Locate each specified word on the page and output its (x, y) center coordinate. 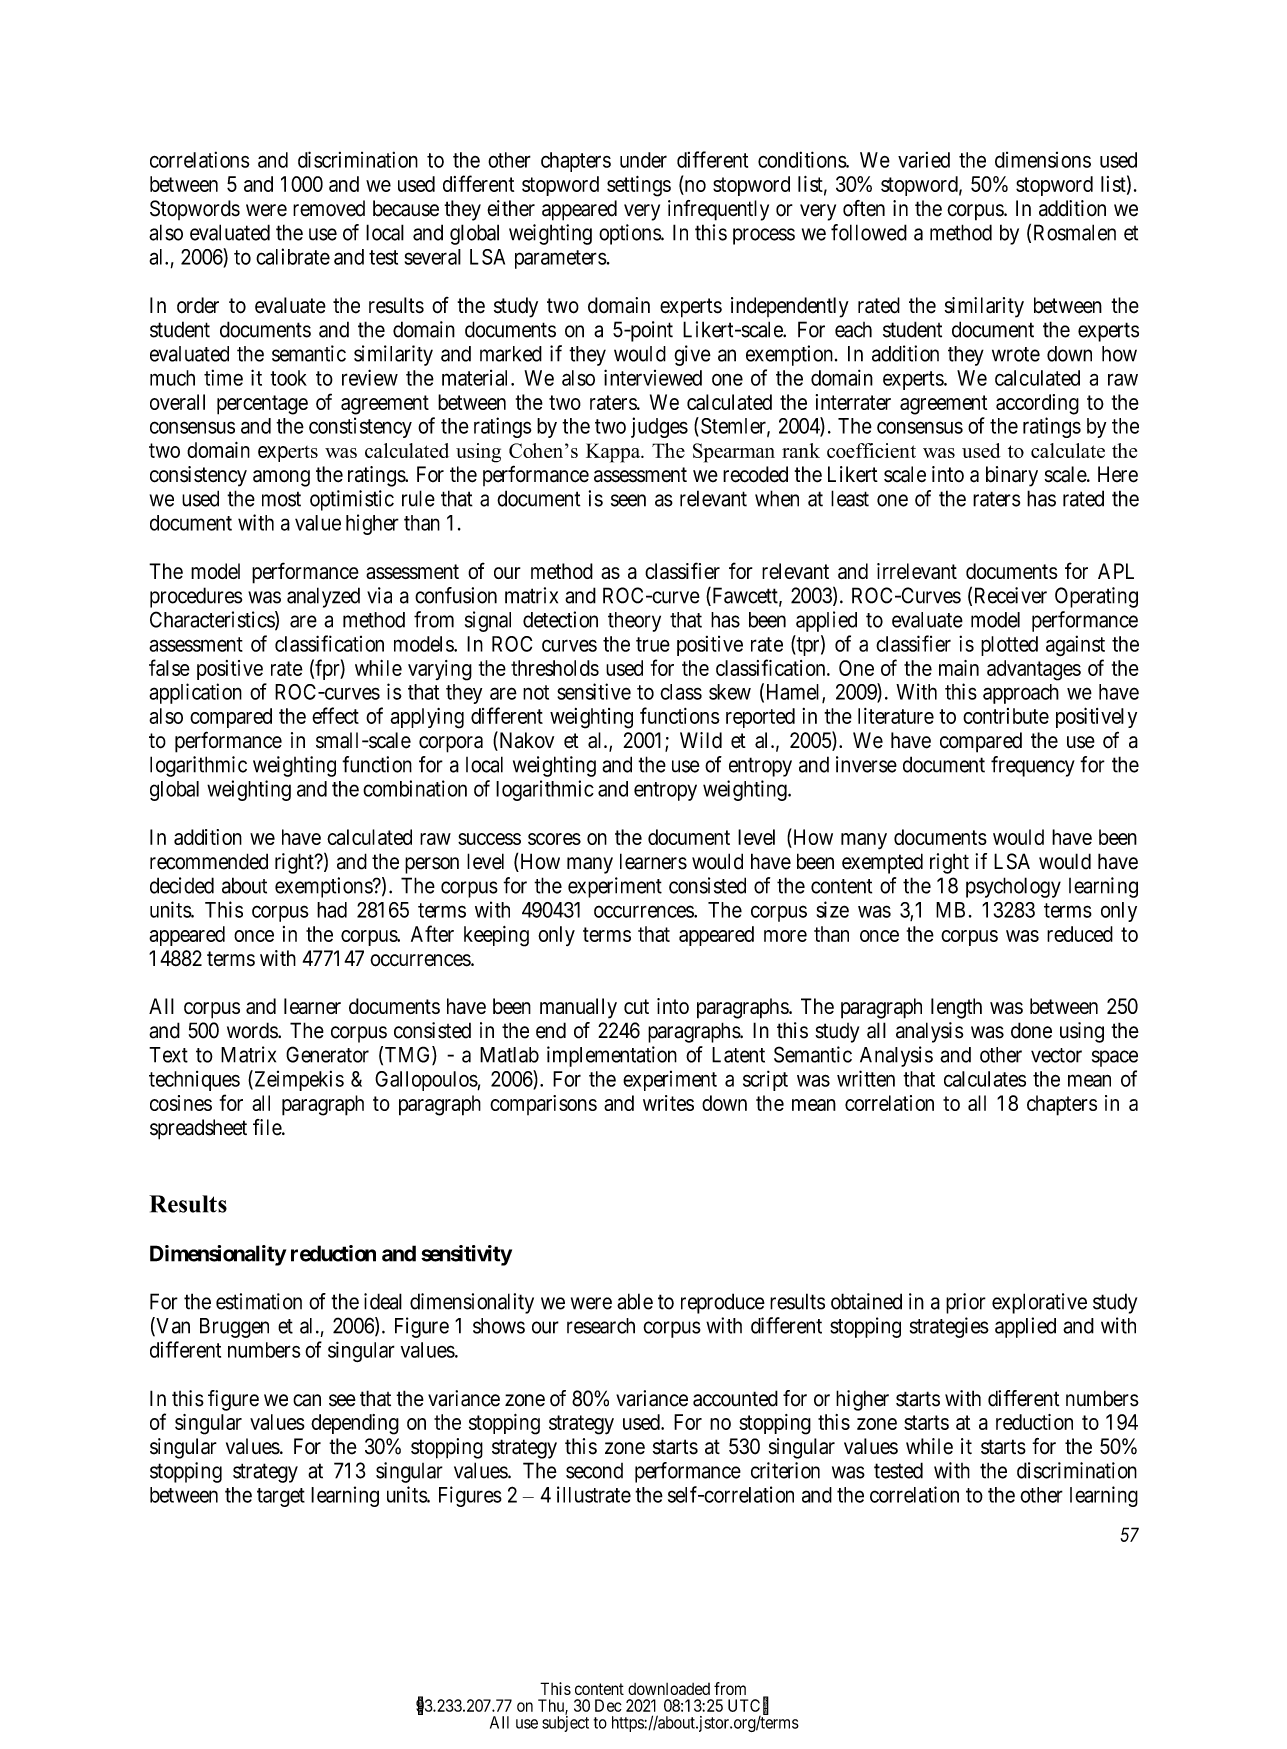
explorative (1039, 1303)
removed (329, 208)
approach (1021, 694)
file (268, 1127)
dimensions (1043, 160)
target (281, 1497)
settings (639, 186)
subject (565, 1724)
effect (335, 715)
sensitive (594, 691)
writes (668, 1103)
